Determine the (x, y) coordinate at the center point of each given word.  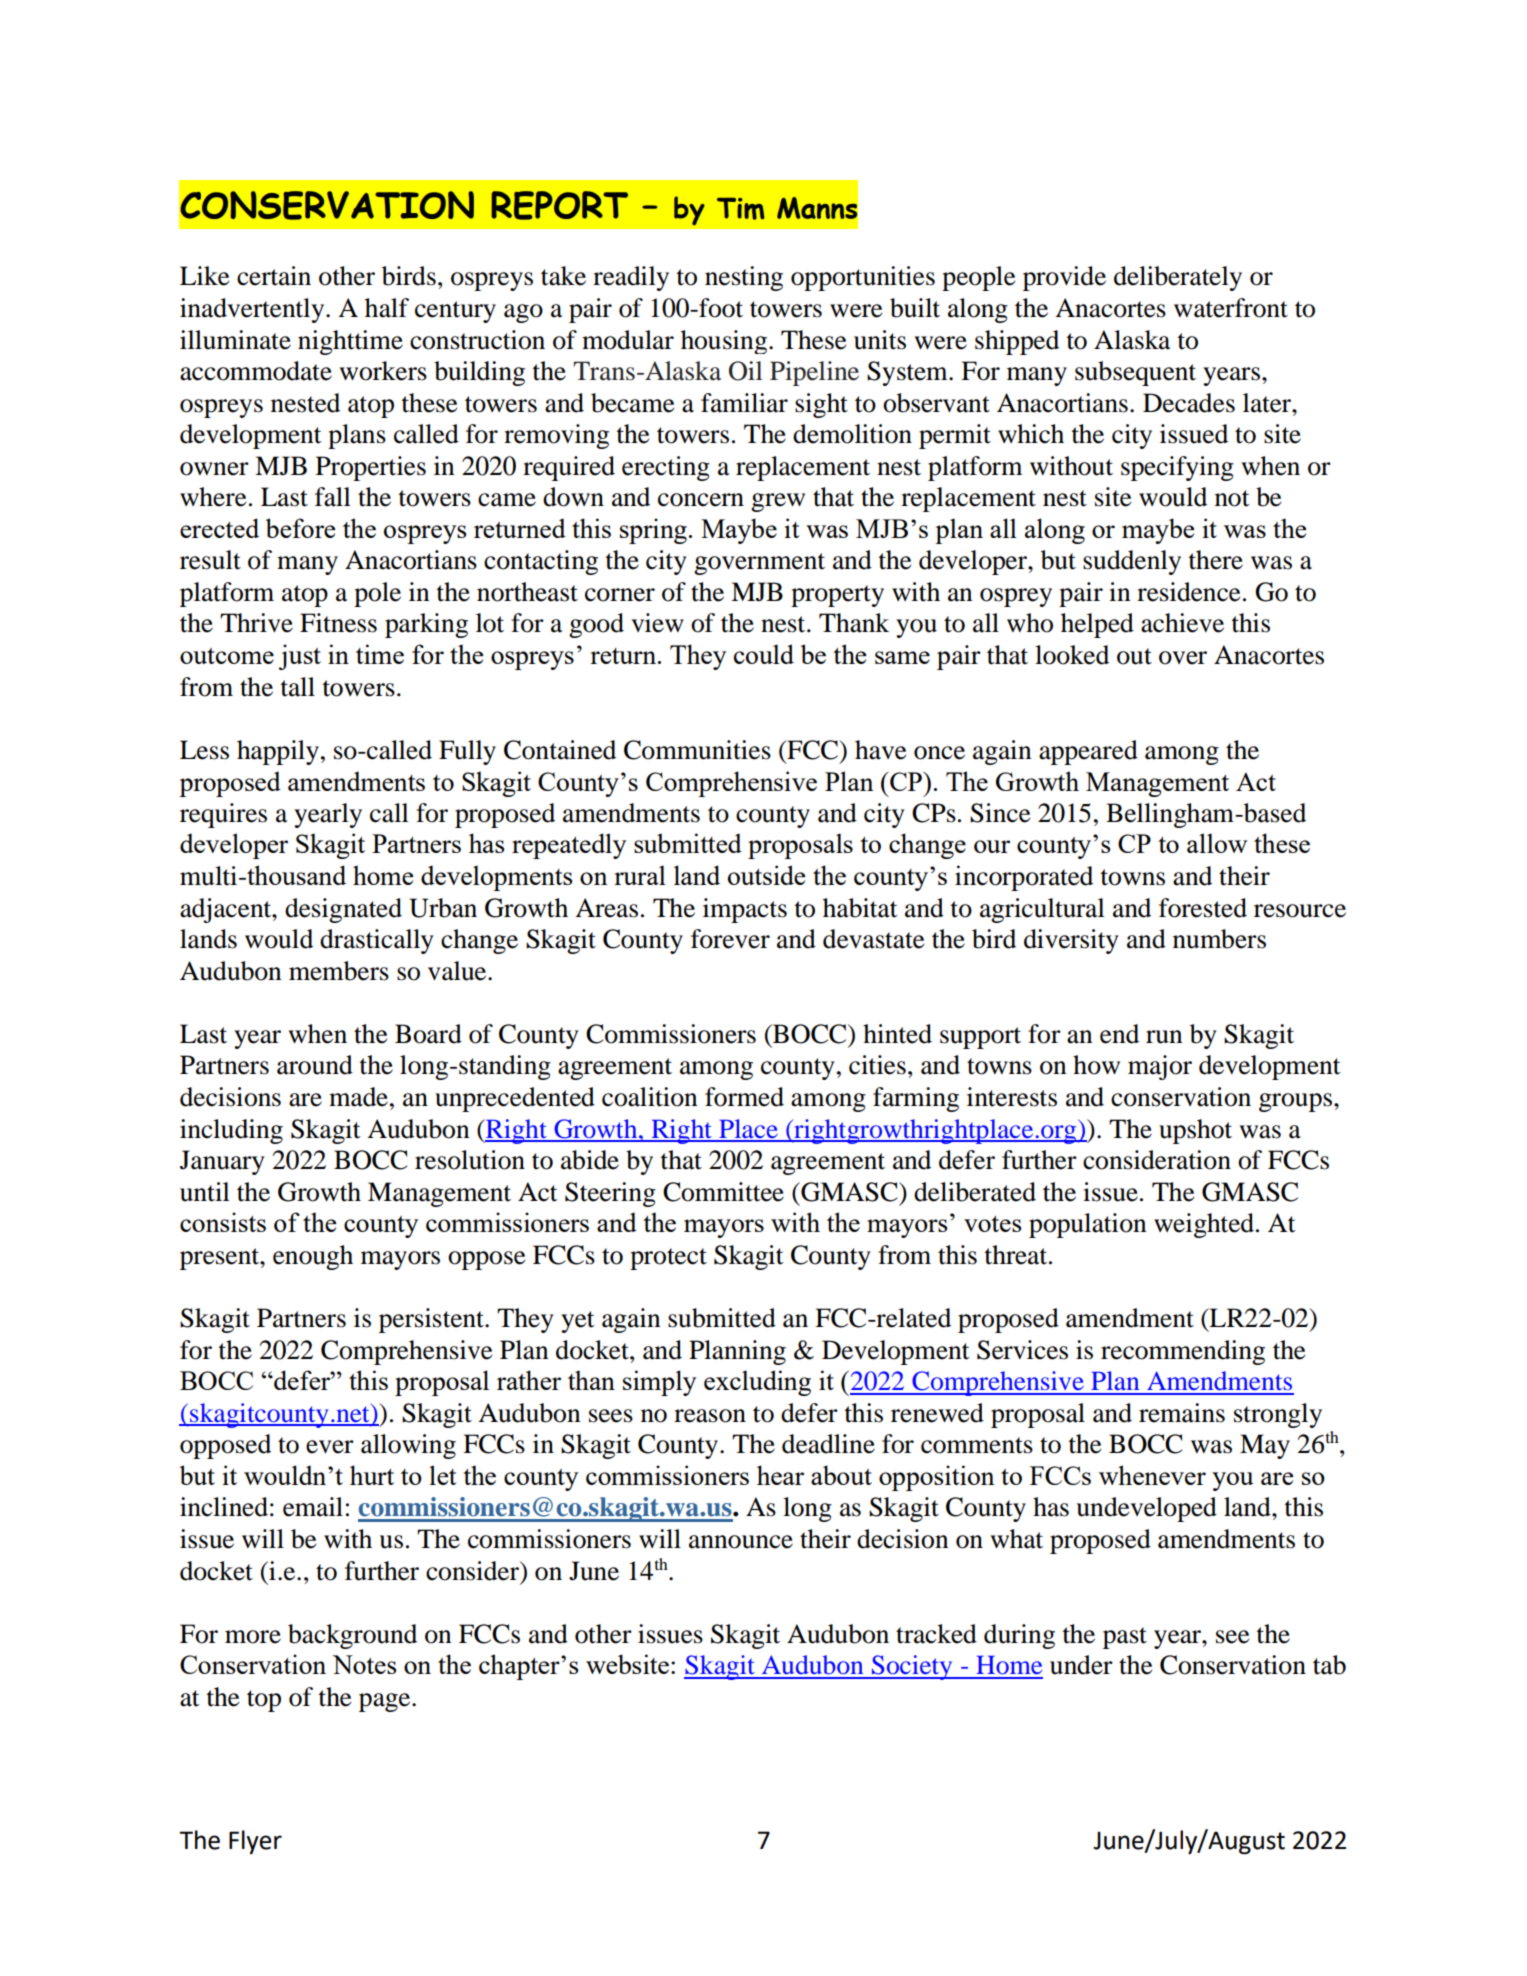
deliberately (1178, 278)
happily (278, 752)
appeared (1088, 752)
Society (912, 1667)
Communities (697, 750)
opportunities (863, 278)
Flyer (255, 1842)
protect (668, 1259)
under (1081, 1665)
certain (274, 276)
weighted (1205, 1225)
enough (313, 1257)
